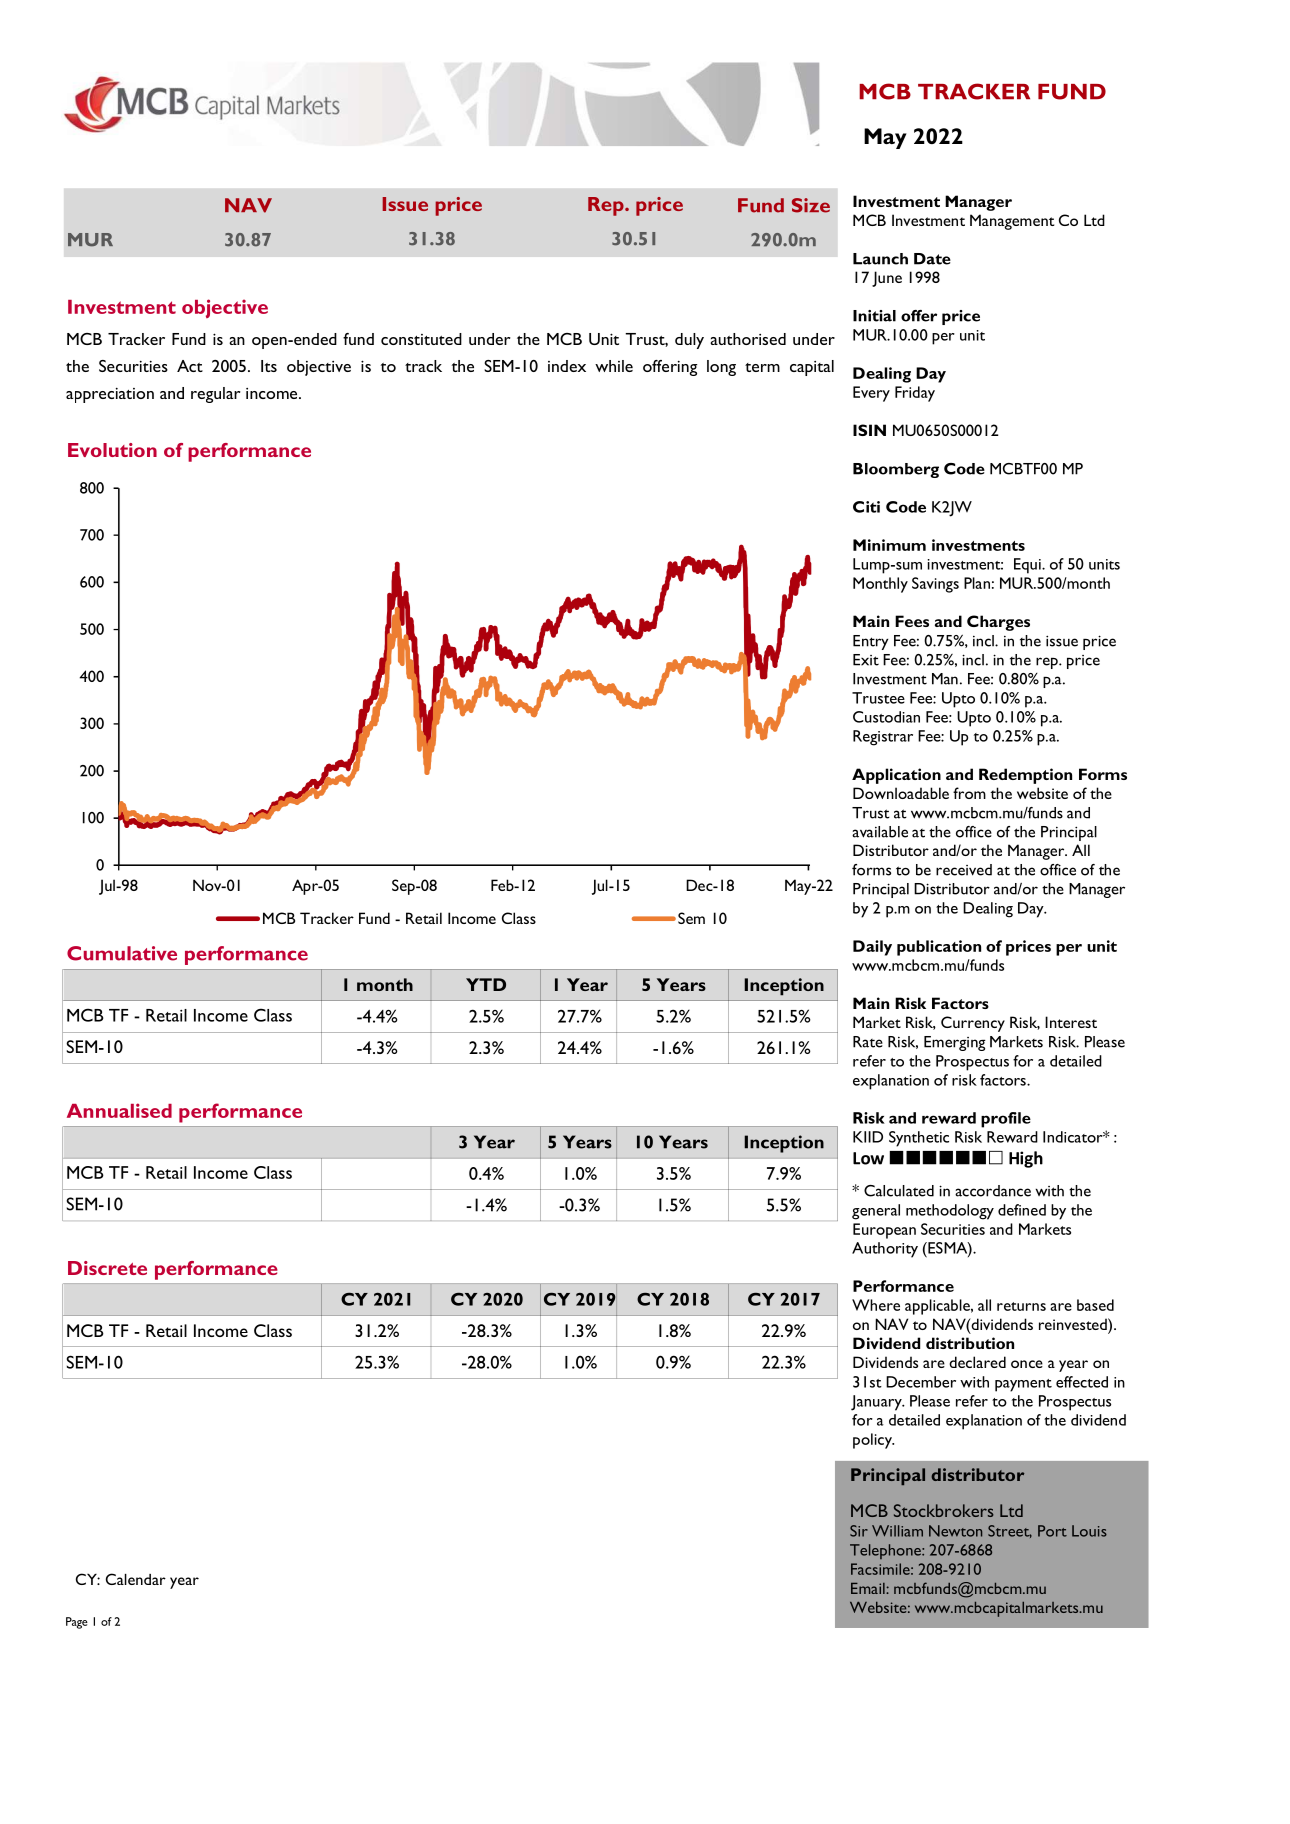 The width and height of the image is (1290, 1824). What do you see at coordinates (122, 953) in the image?
I see `Cumulative` at bounding box center [122, 953].
